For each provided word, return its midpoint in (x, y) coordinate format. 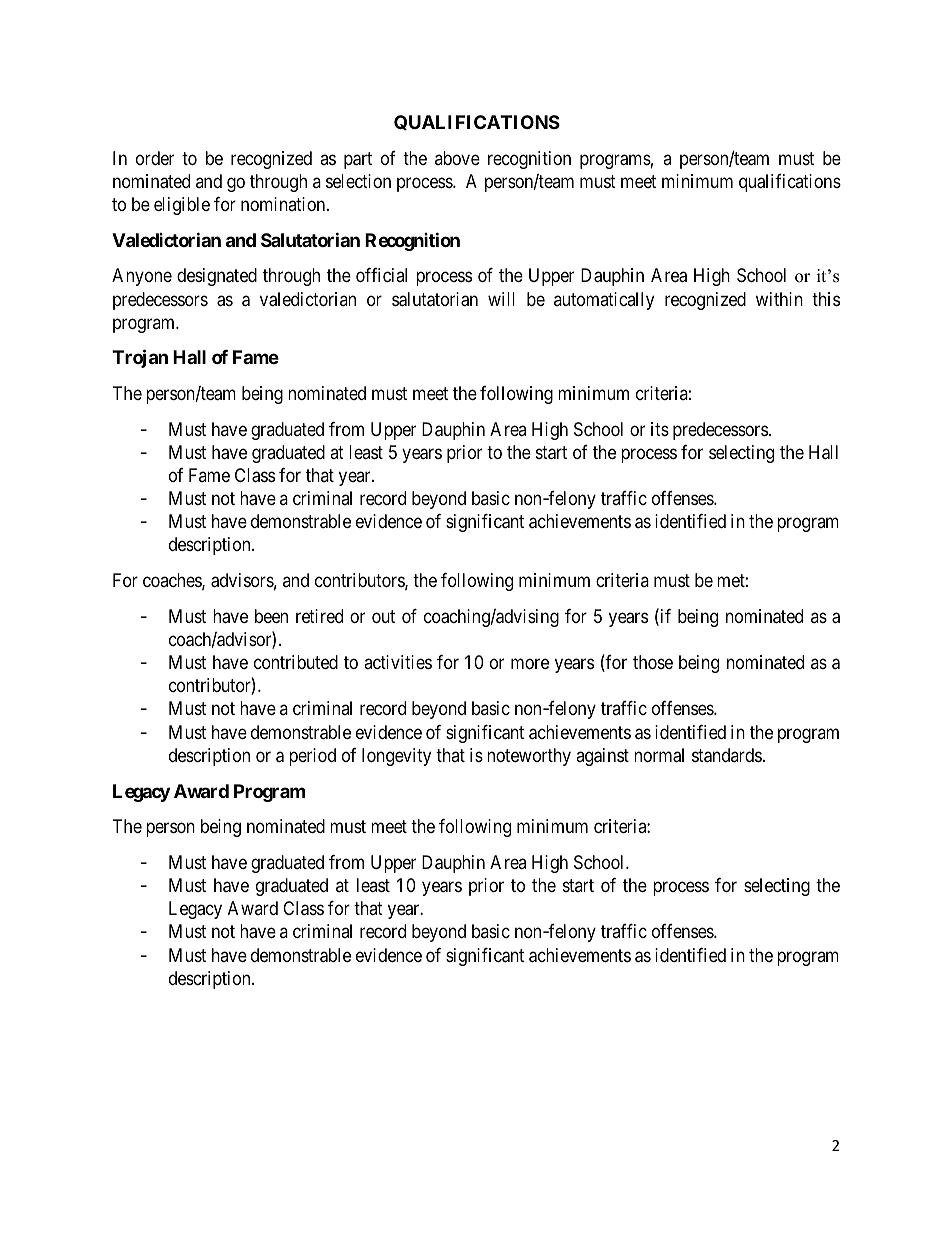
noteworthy (529, 757)
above (457, 158)
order (155, 158)
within (779, 299)
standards (727, 755)
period (312, 757)
